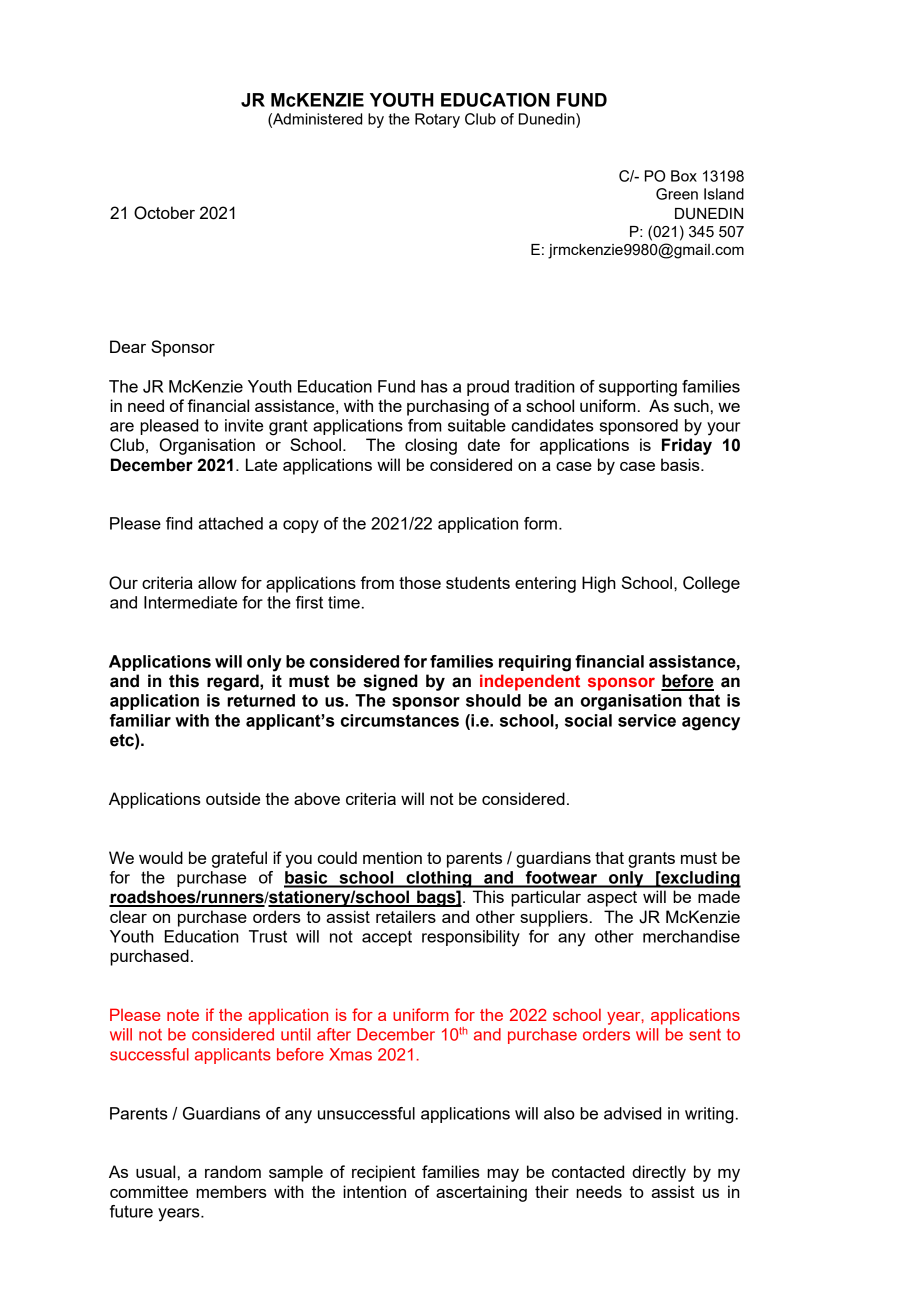 The image size is (924, 1308). What do you see at coordinates (387, 938) in the document?
I see `accept` at bounding box center [387, 938].
